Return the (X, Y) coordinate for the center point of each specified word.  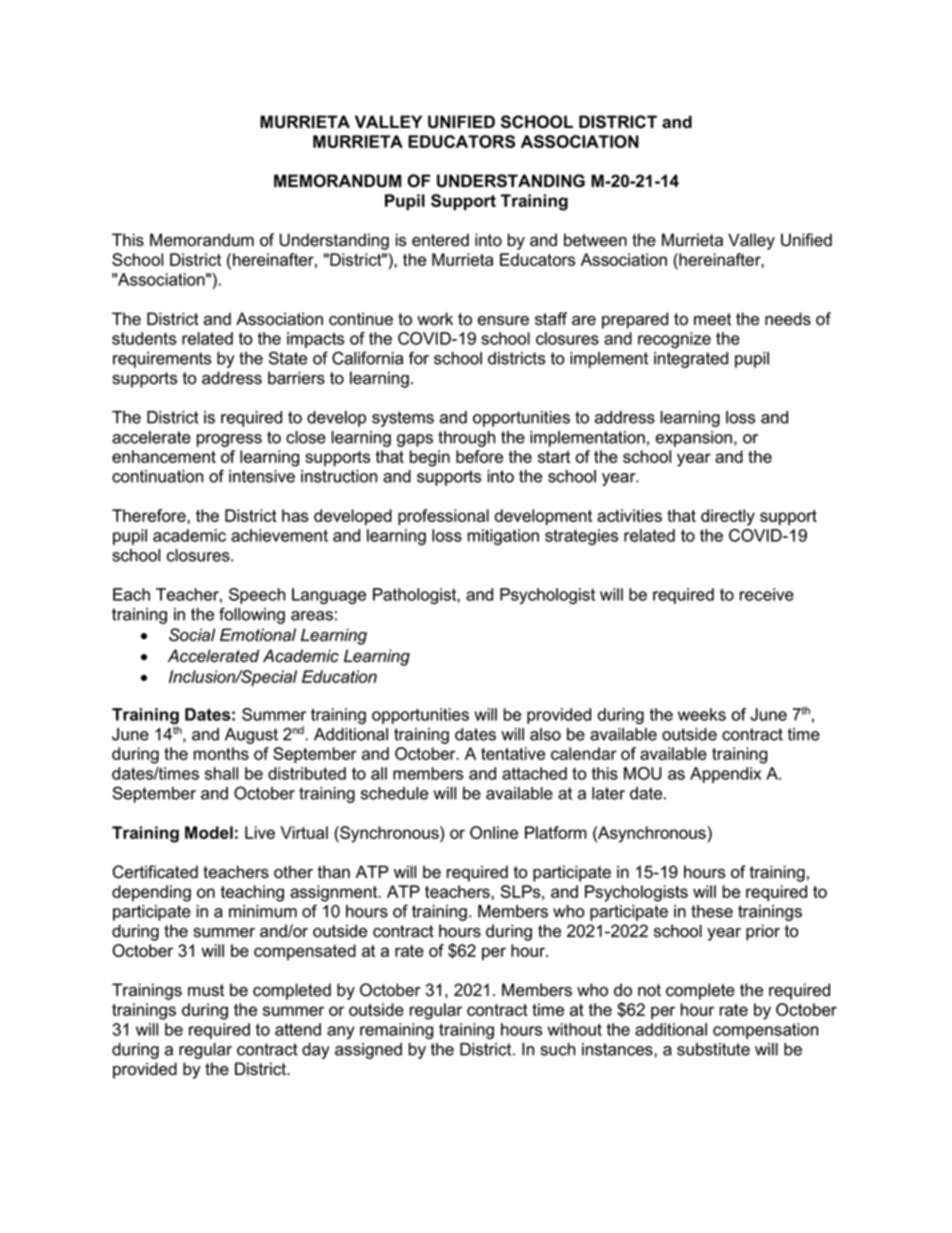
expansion (694, 439)
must (206, 990)
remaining (397, 1031)
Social (192, 635)
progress (229, 440)
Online (494, 832)
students (144, 338)
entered (440, 240)
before (479, 456)
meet (712, 319)
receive (767, 594)
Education (339, 676)
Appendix (725, 775)
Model (209, 832)
